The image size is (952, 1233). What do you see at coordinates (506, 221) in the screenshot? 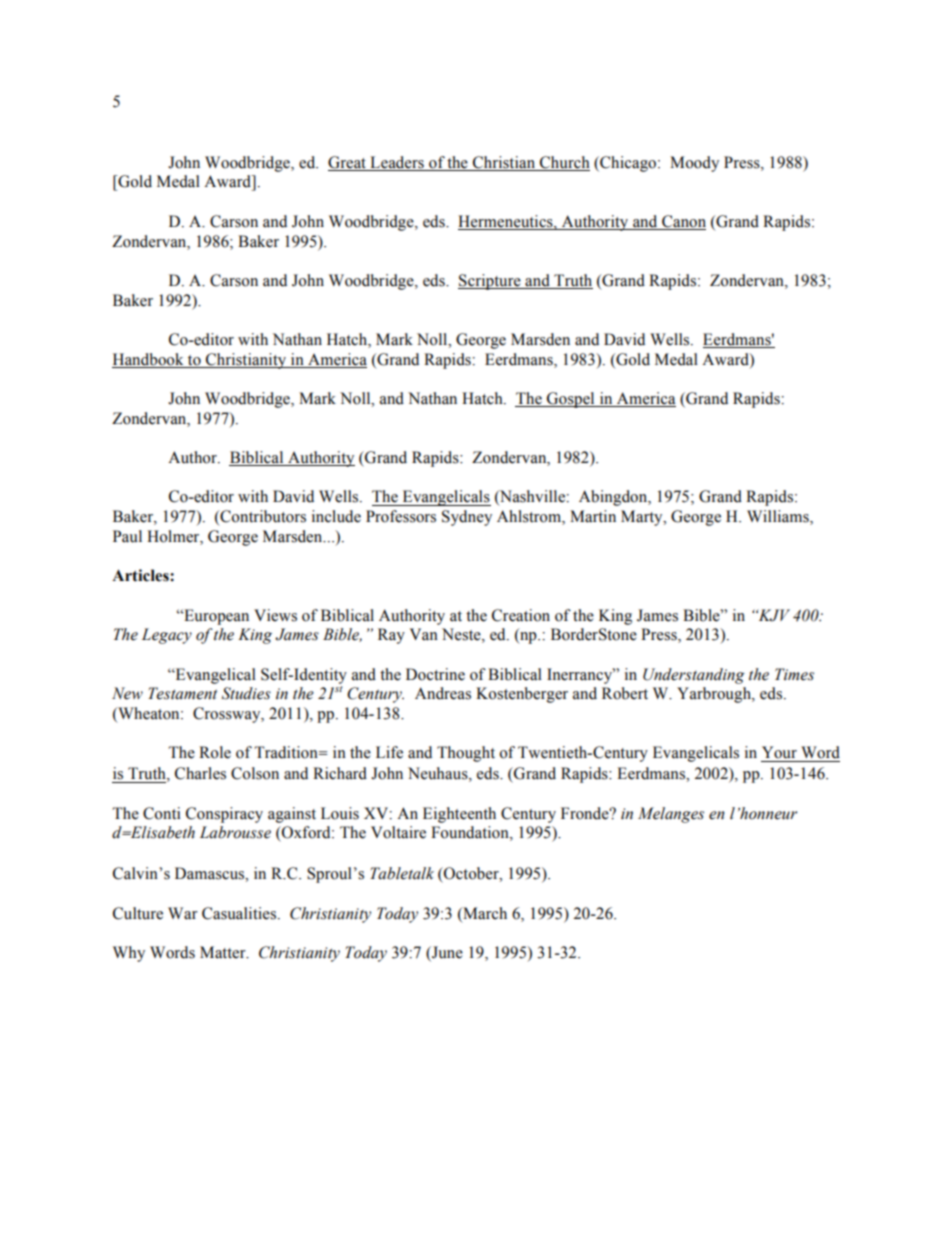
I see `Hermeneutics` at bounding box center [506, 221].
